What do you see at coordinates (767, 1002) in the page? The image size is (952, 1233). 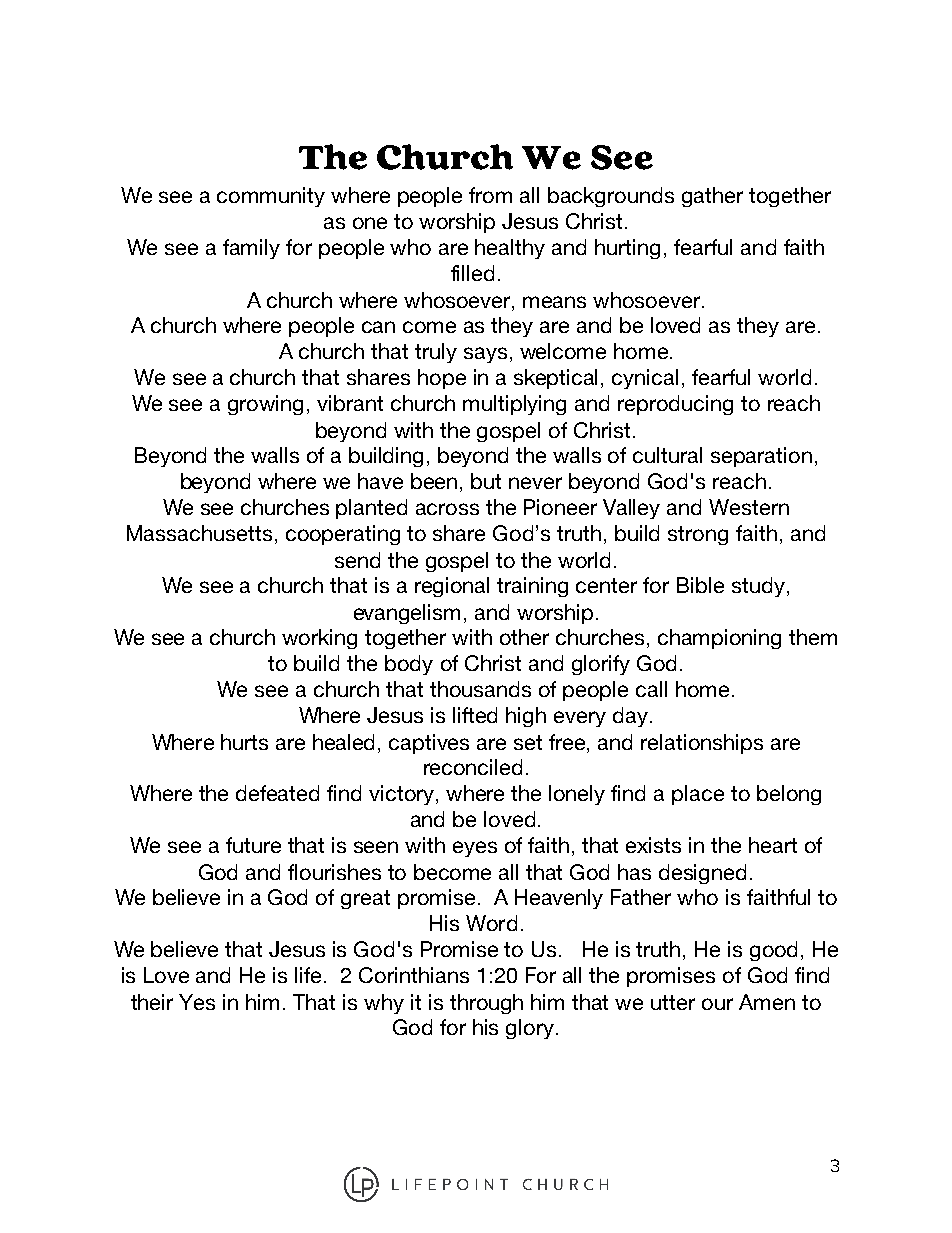 I see `Amen` at bounding box center [767, 1002].
